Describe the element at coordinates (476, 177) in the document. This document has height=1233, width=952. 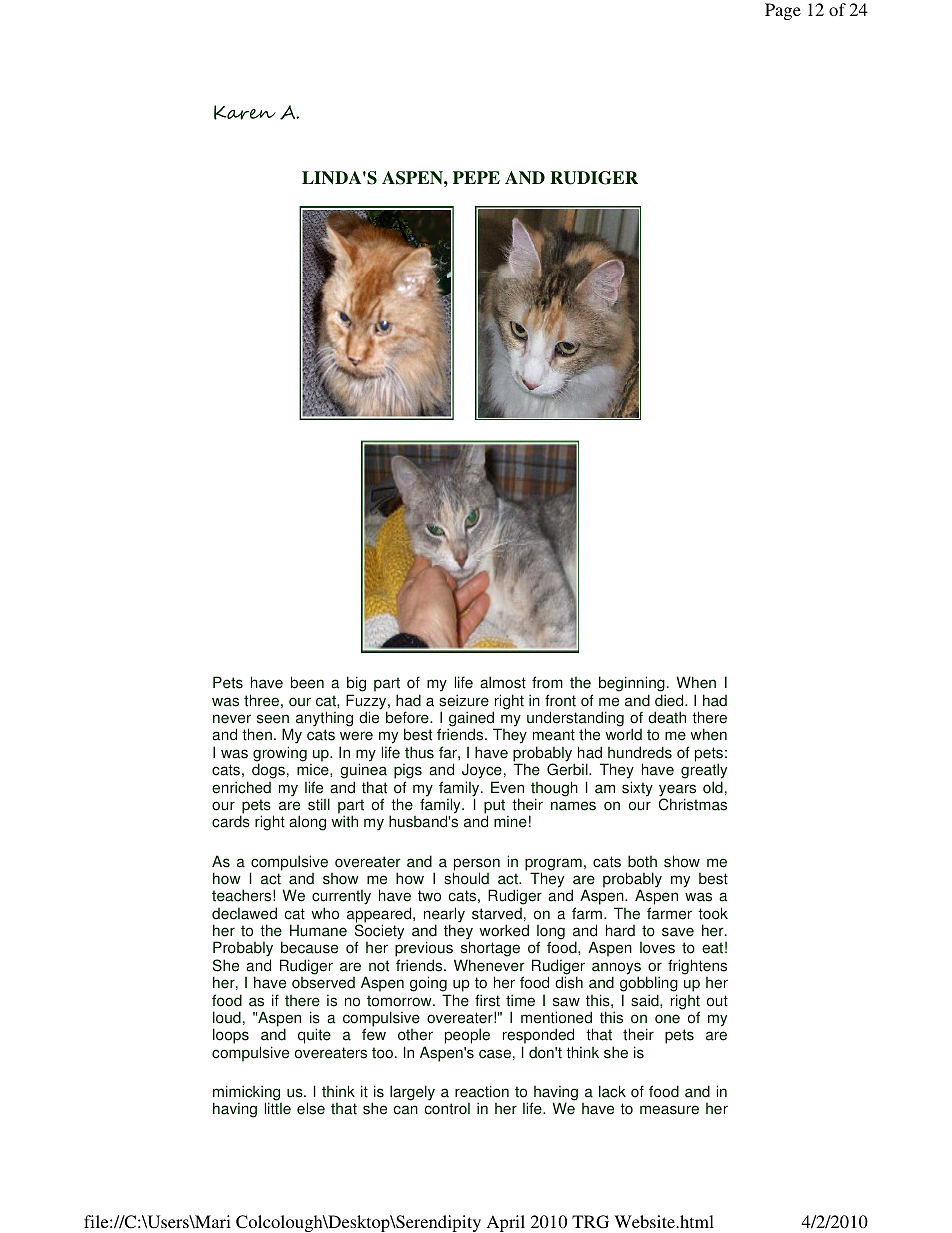
I see `PEPE` at that location.
